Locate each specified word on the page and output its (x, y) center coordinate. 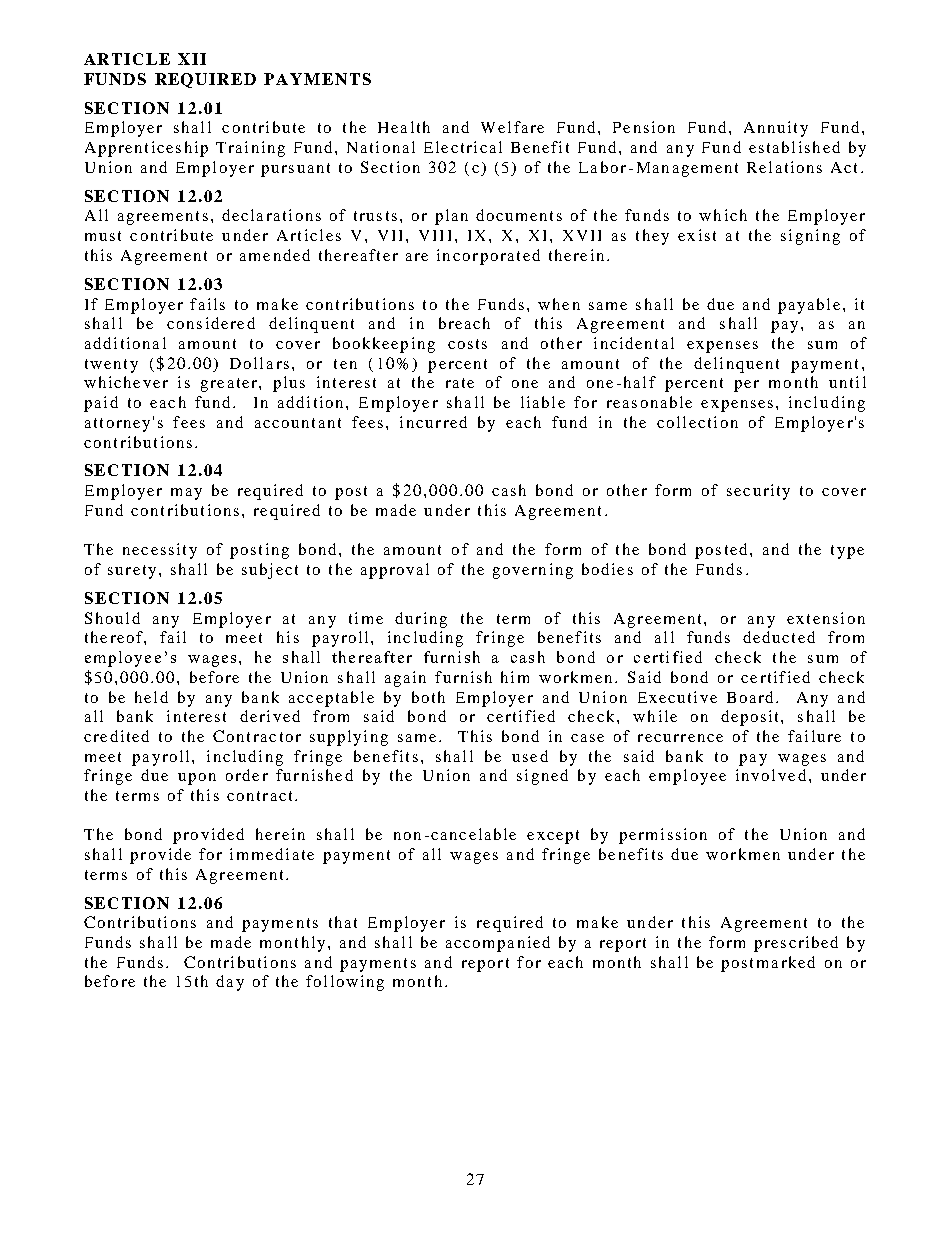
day (230, 983)
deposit (751, 718)
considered (211, 323)
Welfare (512, 127)
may (186, 494)
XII (192, 59)
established (794, 147)
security (758, 492)
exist (697, 235)
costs (467, 344)
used (530, 756)
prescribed (796, 944)
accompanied (498, 944)
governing (533, 571)
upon (197, 779)
